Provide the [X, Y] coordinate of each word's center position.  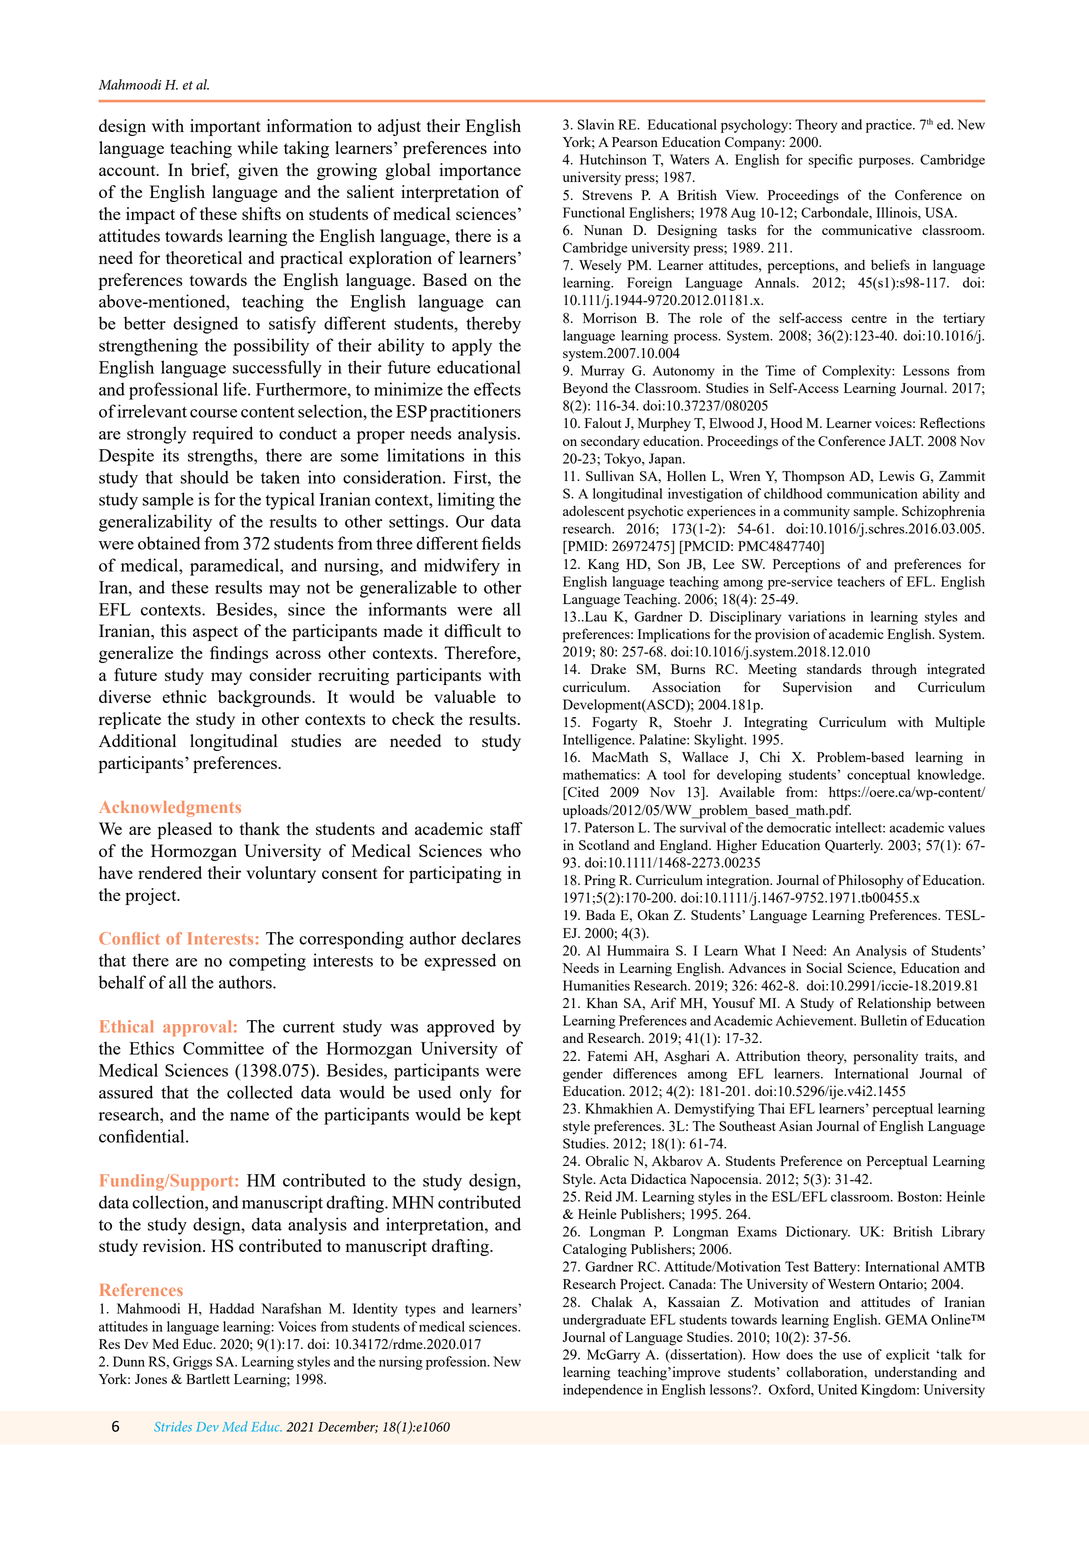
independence [603, 1391]
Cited [582, 793]
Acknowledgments [170, 809]
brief [210, 171]
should [204, 477]
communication [872, 493]
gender [583, 1075]
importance [480, 171]
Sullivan [610, 475]
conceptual [878, 776]
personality [886, 1057]
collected [260, 1092]
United [837, 1389]
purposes [886, 162]
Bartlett [208, 1378]
